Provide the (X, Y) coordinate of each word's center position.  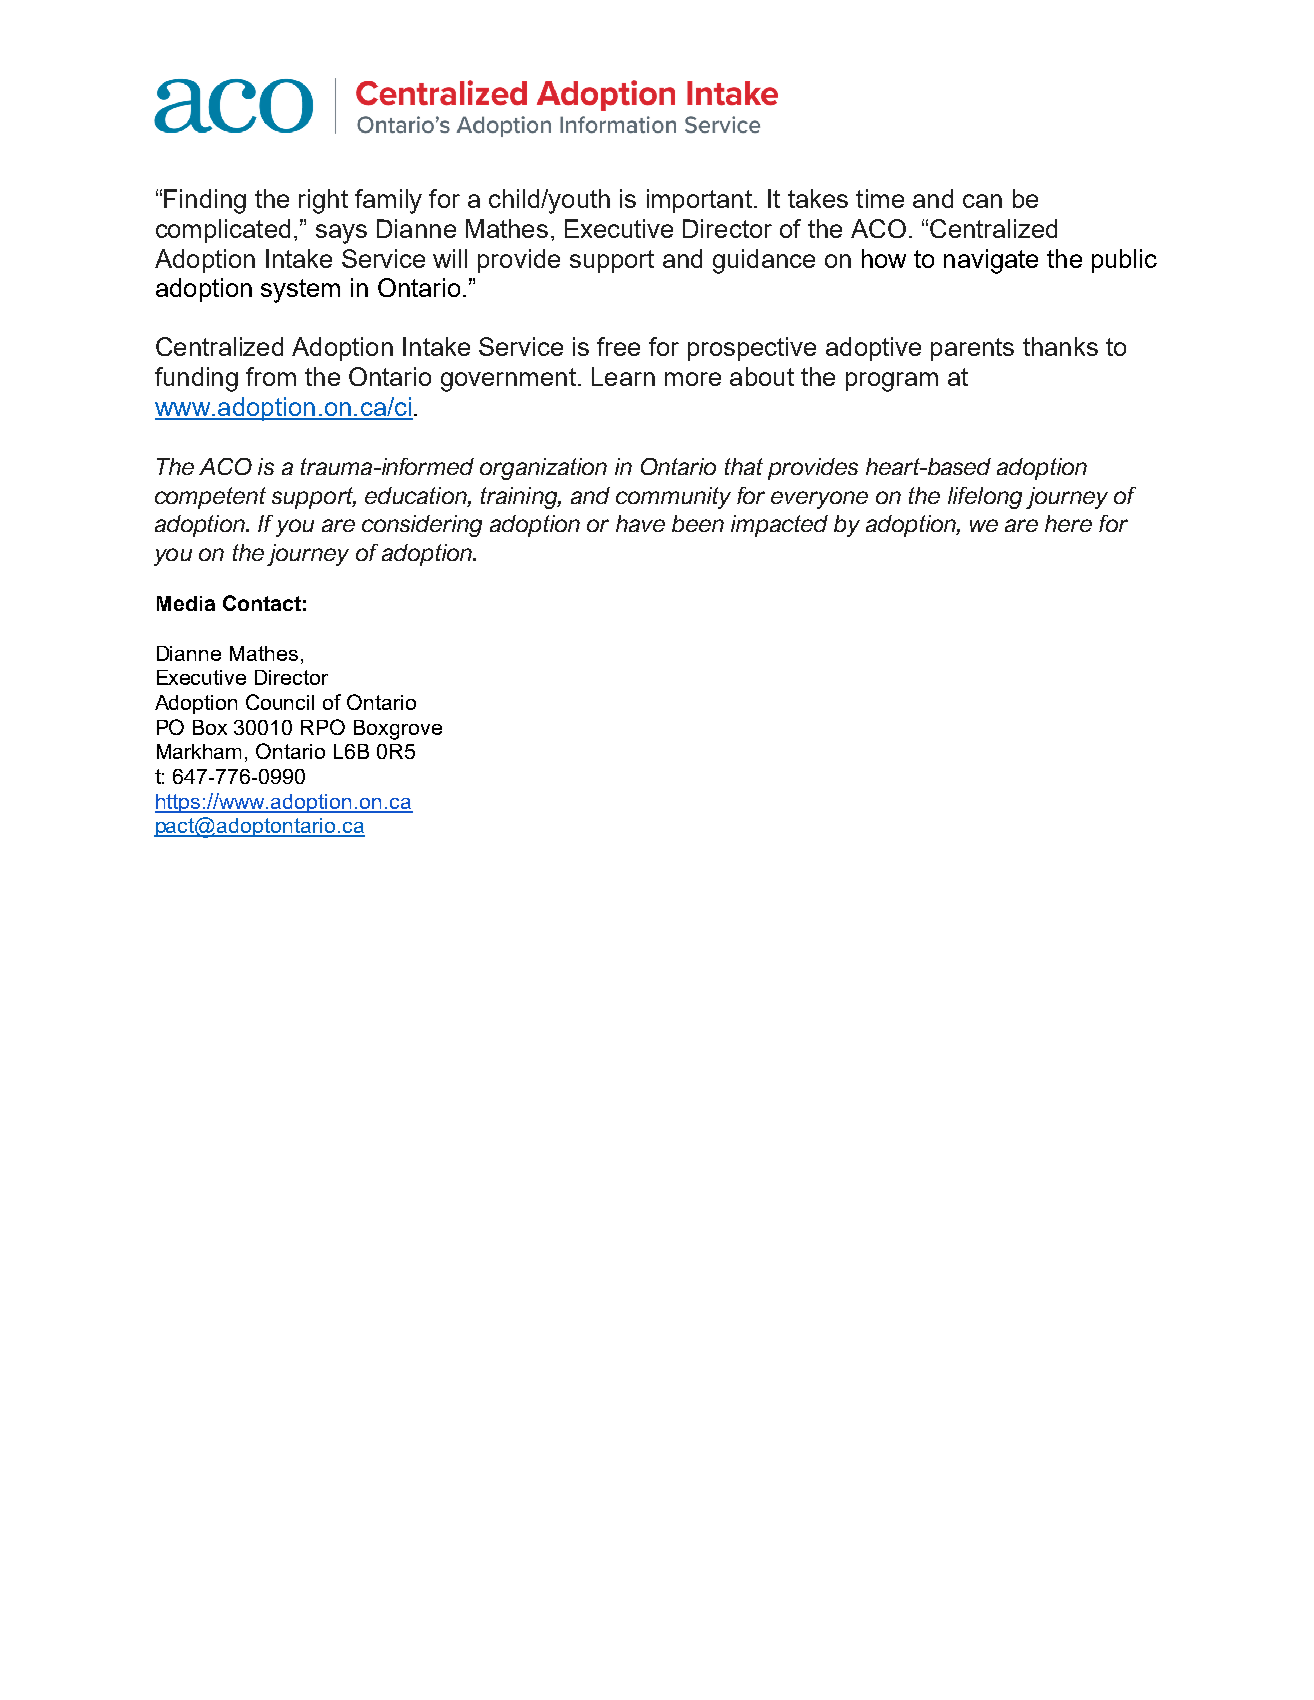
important (699, 201)
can (982, 201)
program (892, 382)
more (693, 379)
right (323, 201)
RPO (323, 727)
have (640, 523)
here (1068, 523)
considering (422, 526)
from (271, 376)
